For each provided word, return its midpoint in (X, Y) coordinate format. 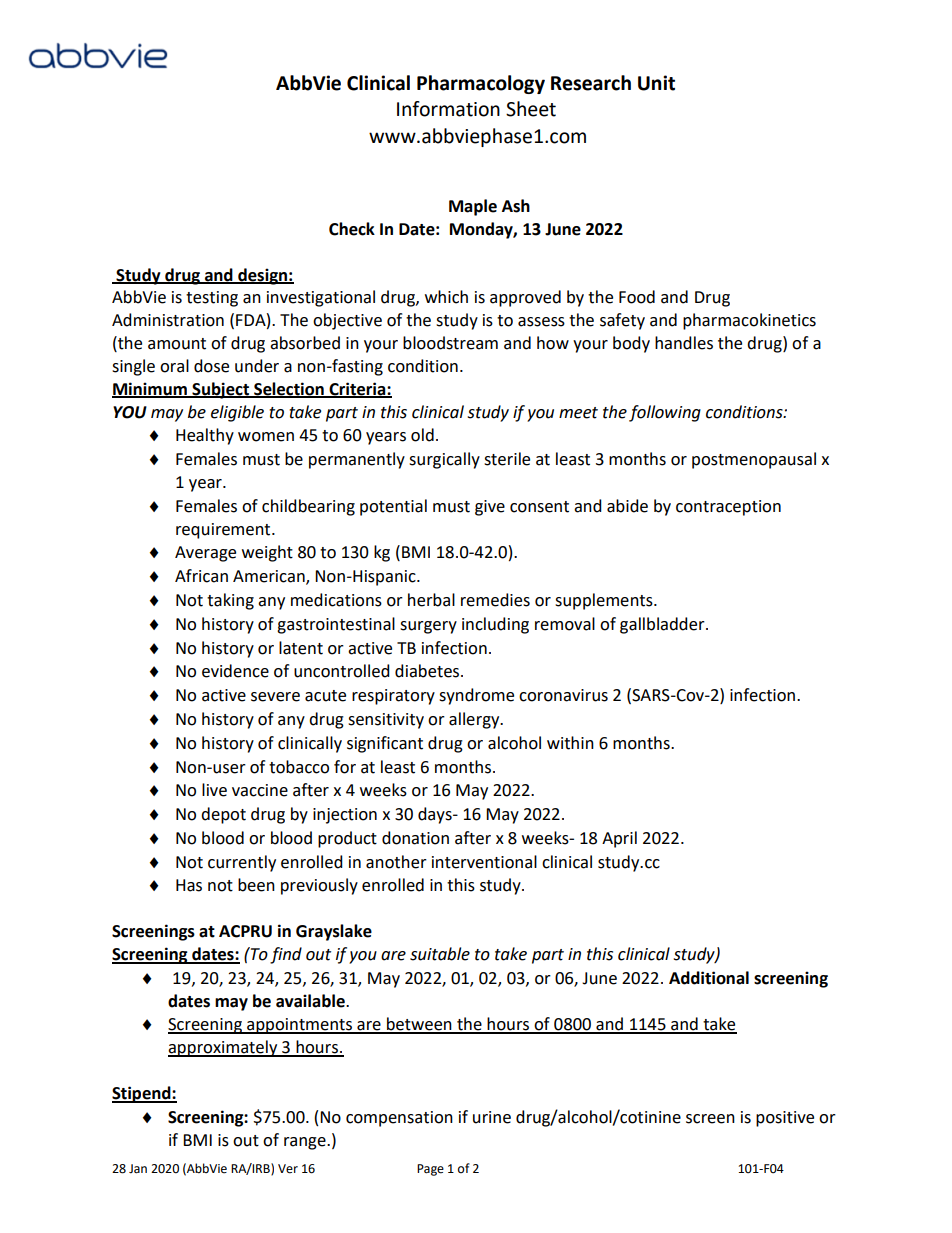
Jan (138, 1169)
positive (785, 1119)
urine (492, 1117)
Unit (656, 83)
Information (448, 109)
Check (352, 229)
